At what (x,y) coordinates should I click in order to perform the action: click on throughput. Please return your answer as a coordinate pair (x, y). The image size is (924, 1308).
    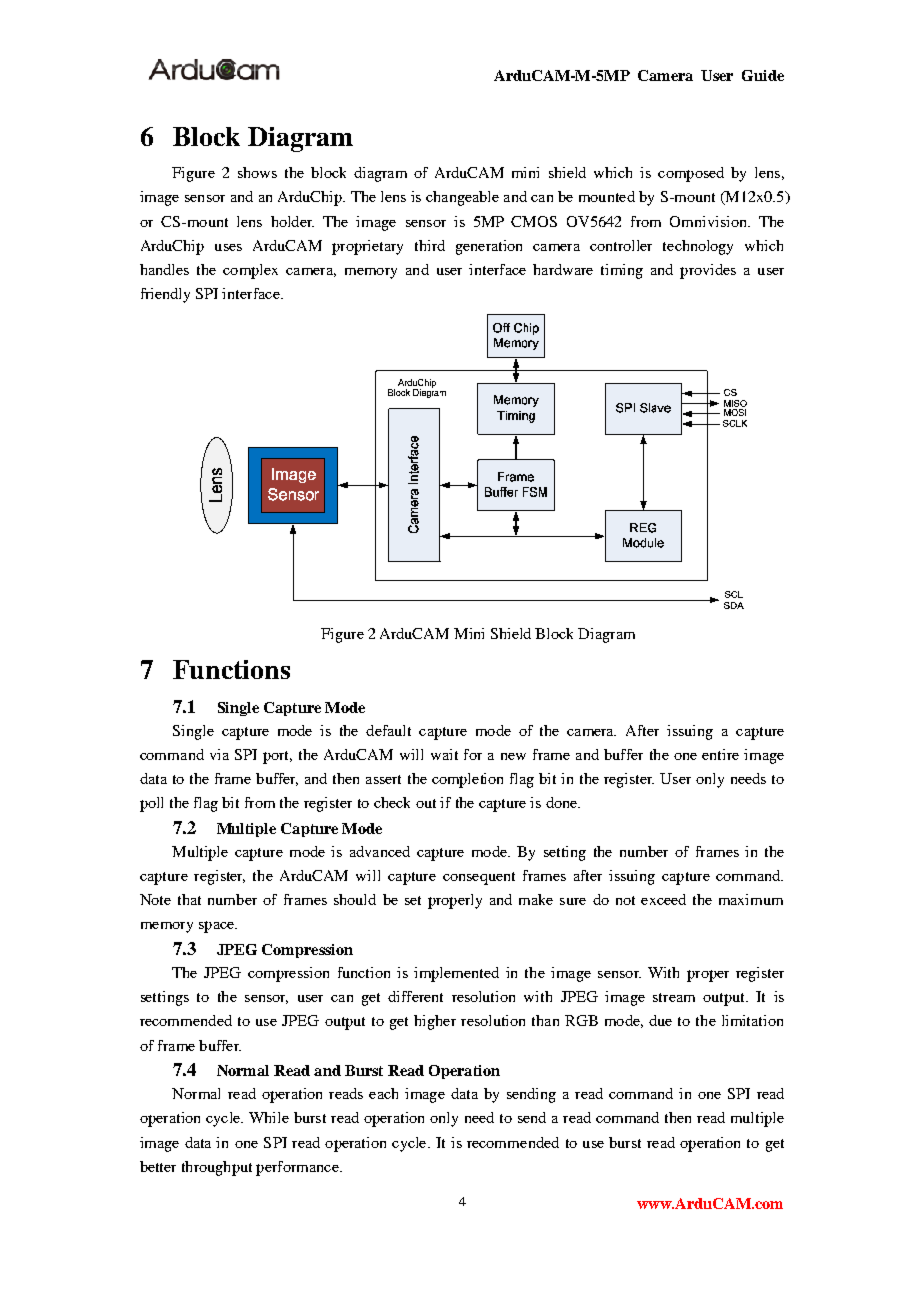
    Looking at the image, I should click on (217, 1168).
